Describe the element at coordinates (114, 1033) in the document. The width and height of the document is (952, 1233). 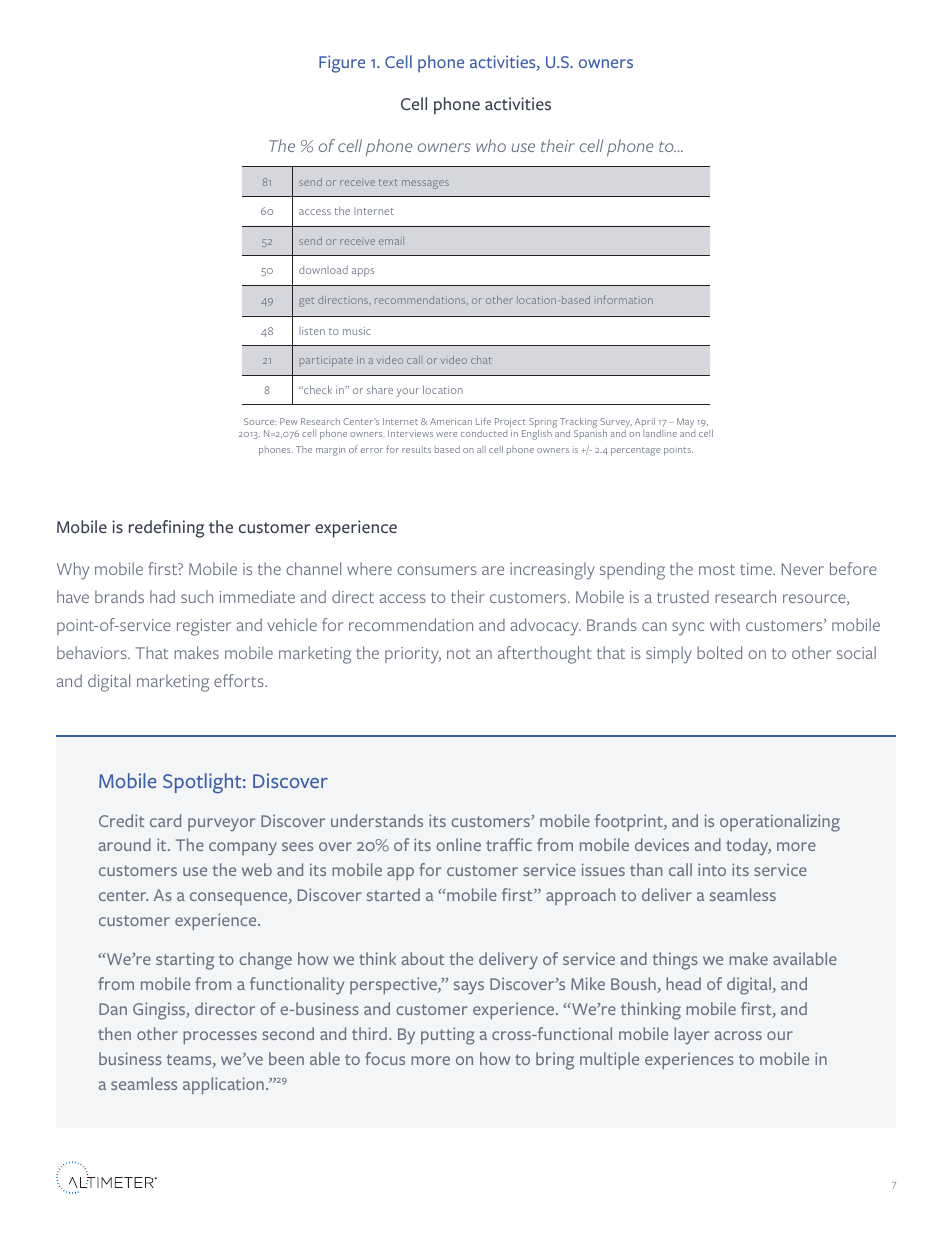
I see `then` at that location.
